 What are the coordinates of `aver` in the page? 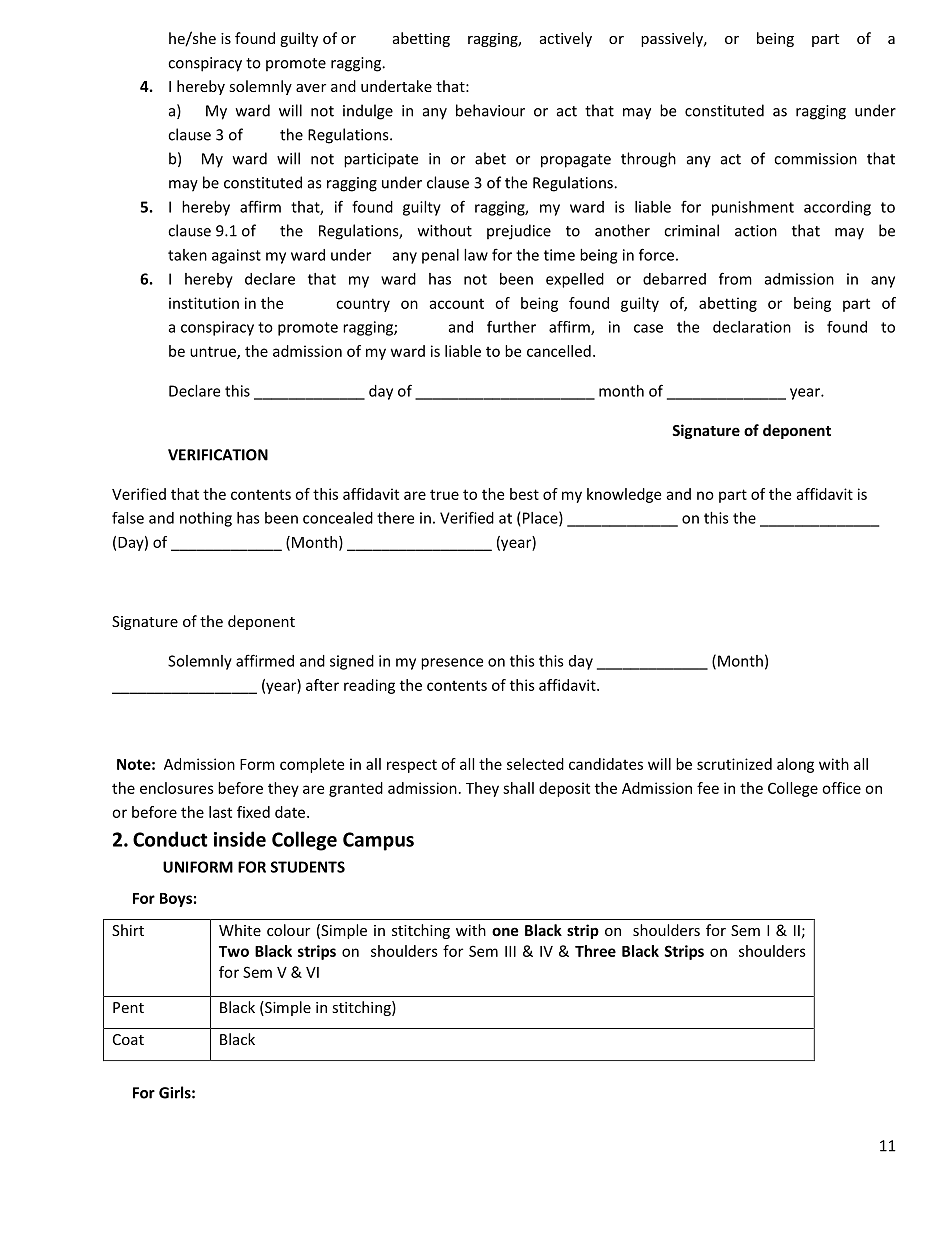 It's located at (311, 88).
